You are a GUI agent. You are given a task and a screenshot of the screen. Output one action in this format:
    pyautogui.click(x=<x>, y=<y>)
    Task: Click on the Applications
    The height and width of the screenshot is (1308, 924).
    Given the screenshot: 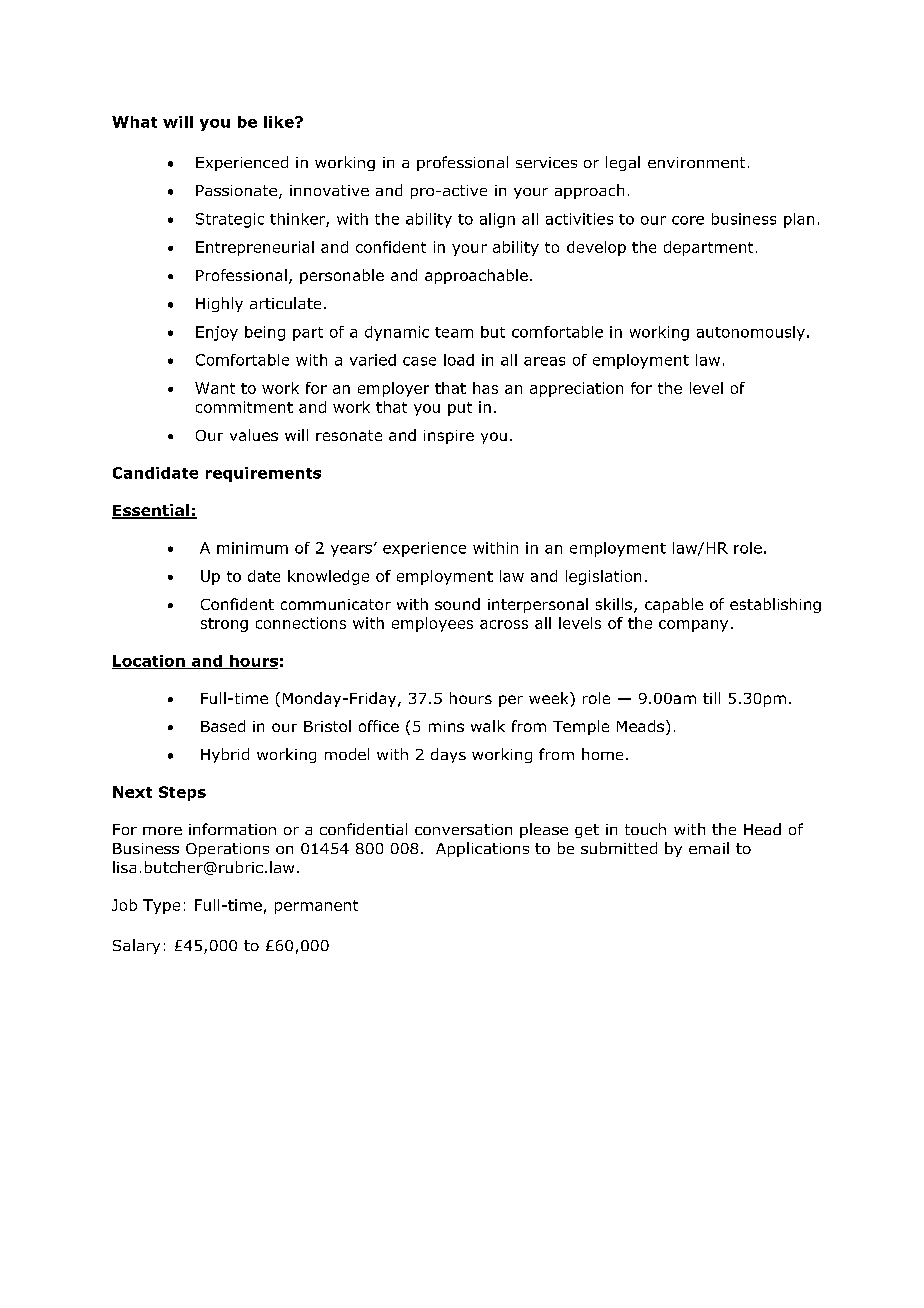 What is the action you would take?
    pyautogui.click(x=482, y=849)
